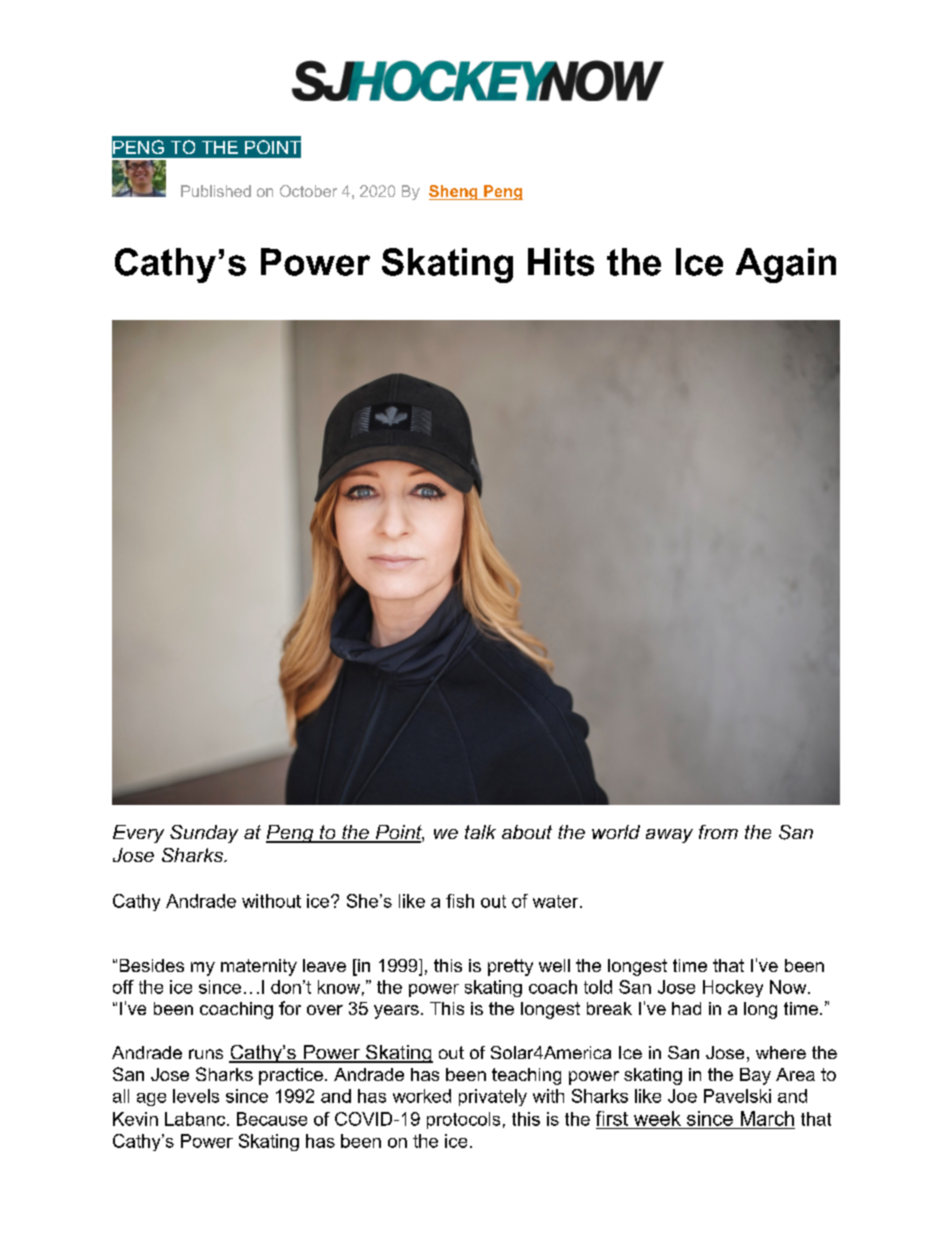 This image has width=952, height=1233. Describe the element at coordinates (204, 834) in the image. I see `Sunday` at that location.
